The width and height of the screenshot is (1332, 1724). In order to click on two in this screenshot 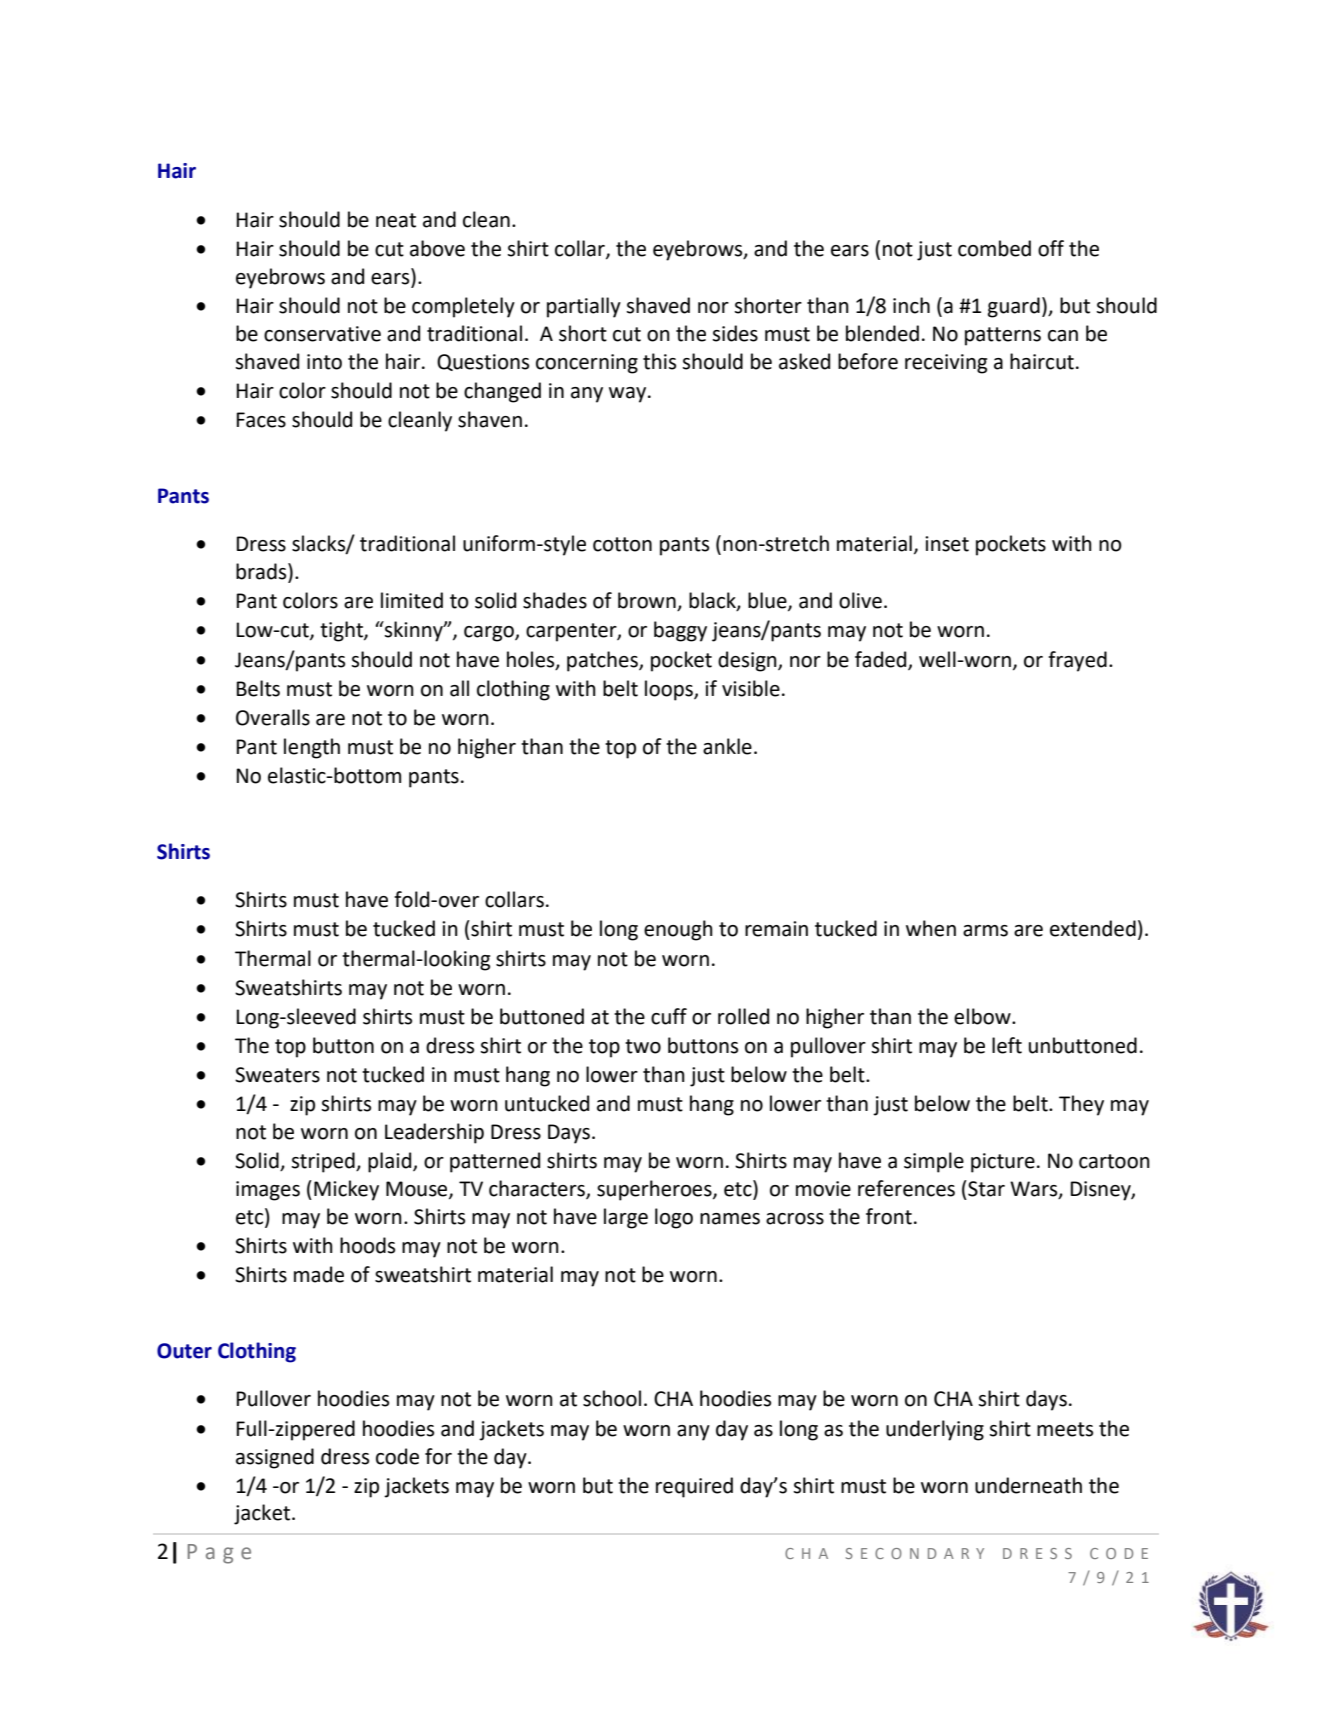, I will do `click(643, 1046)`.
